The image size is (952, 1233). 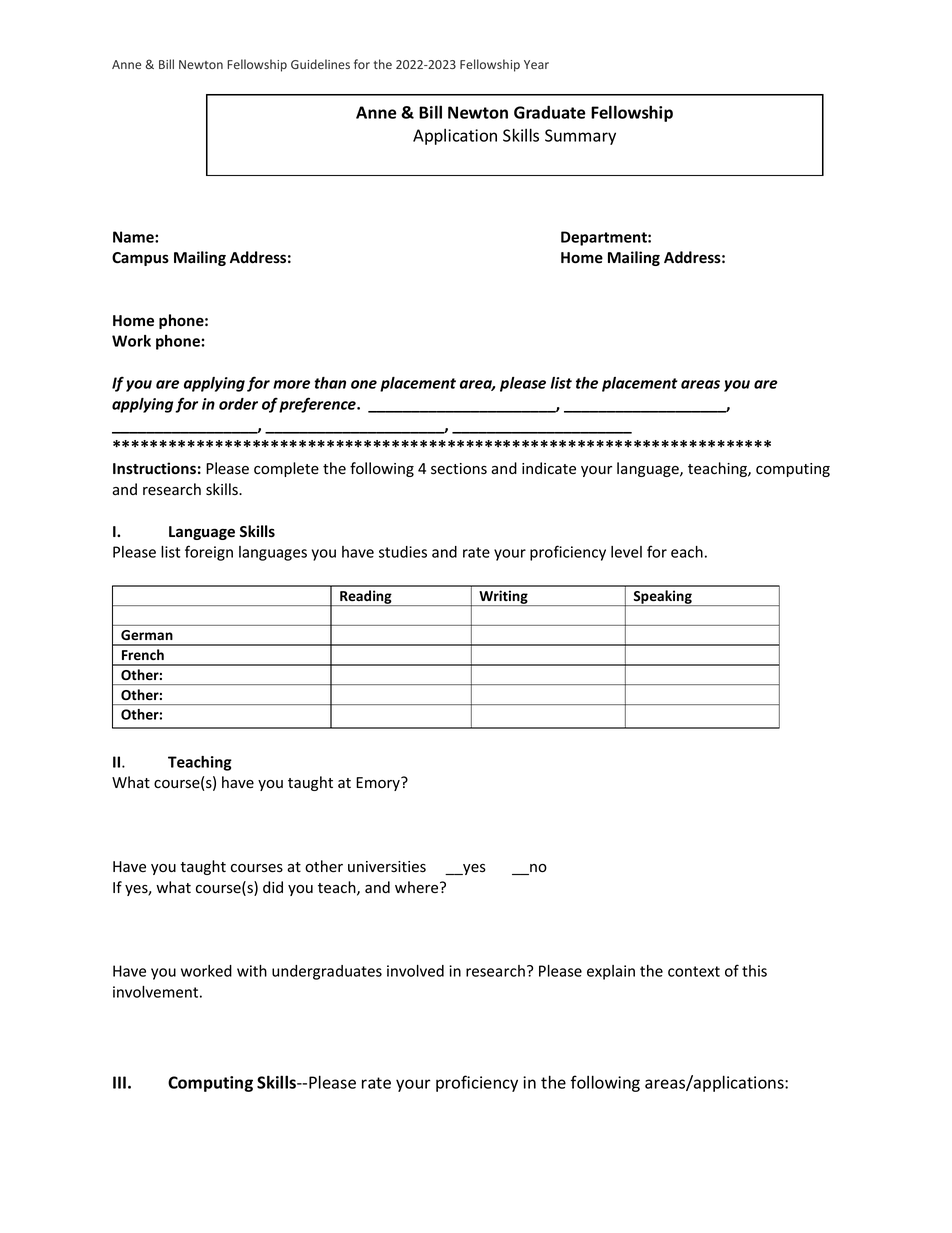 I want to click on order, so click(x=238, y=404).
